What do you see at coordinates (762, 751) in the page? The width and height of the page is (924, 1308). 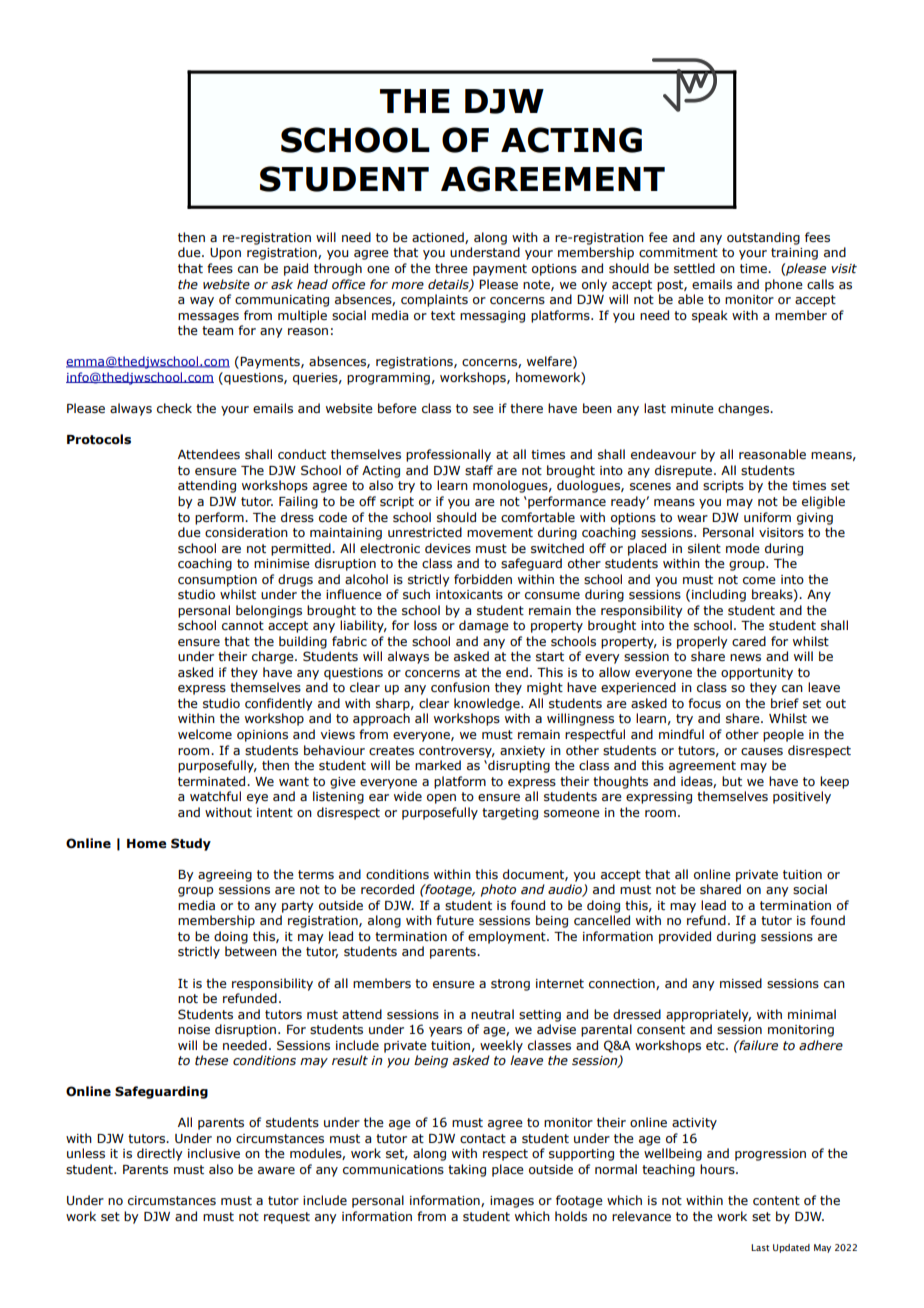 I see `causes` at bounding box center [762, 751].
